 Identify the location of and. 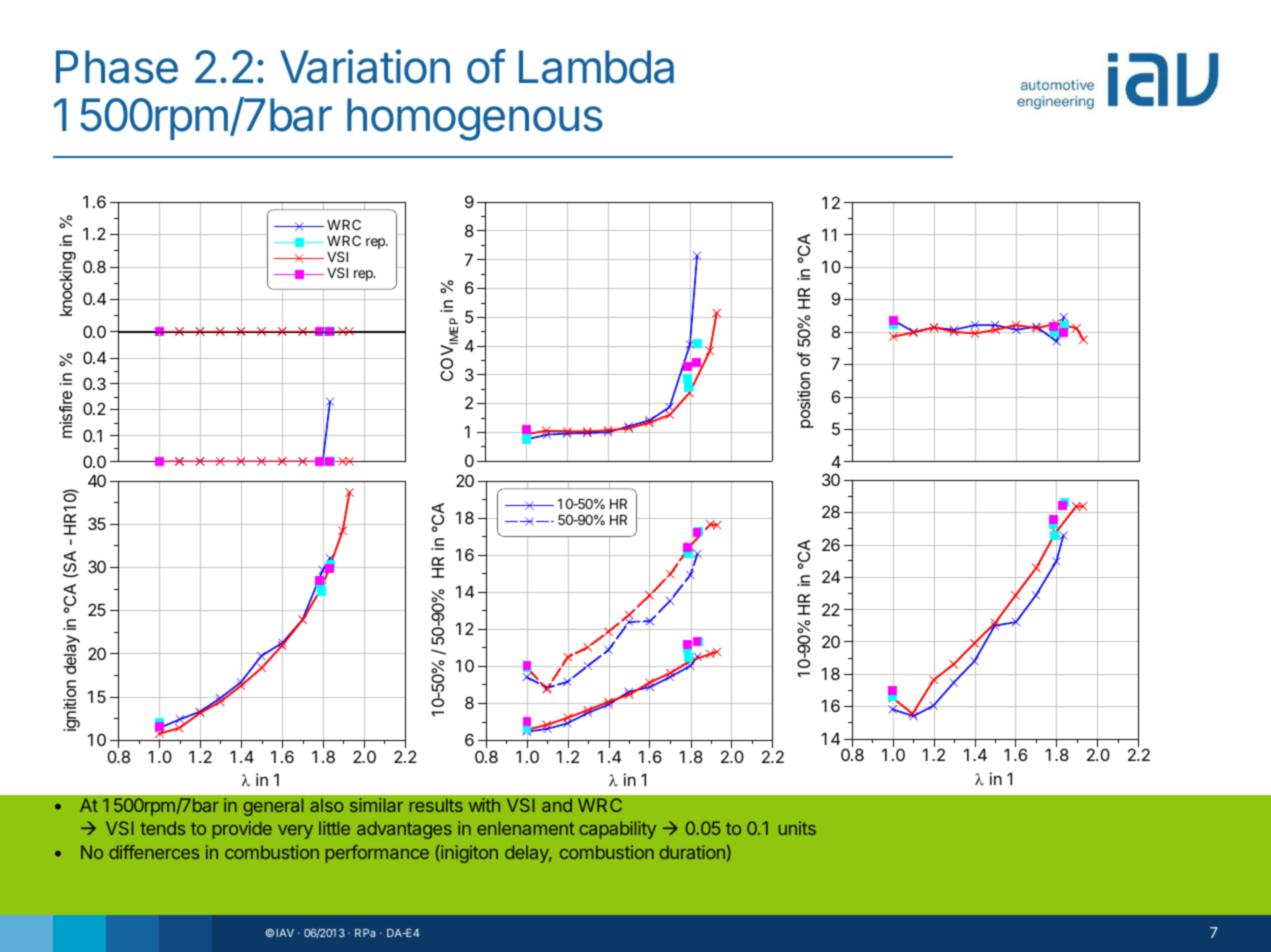
(557, 805).
